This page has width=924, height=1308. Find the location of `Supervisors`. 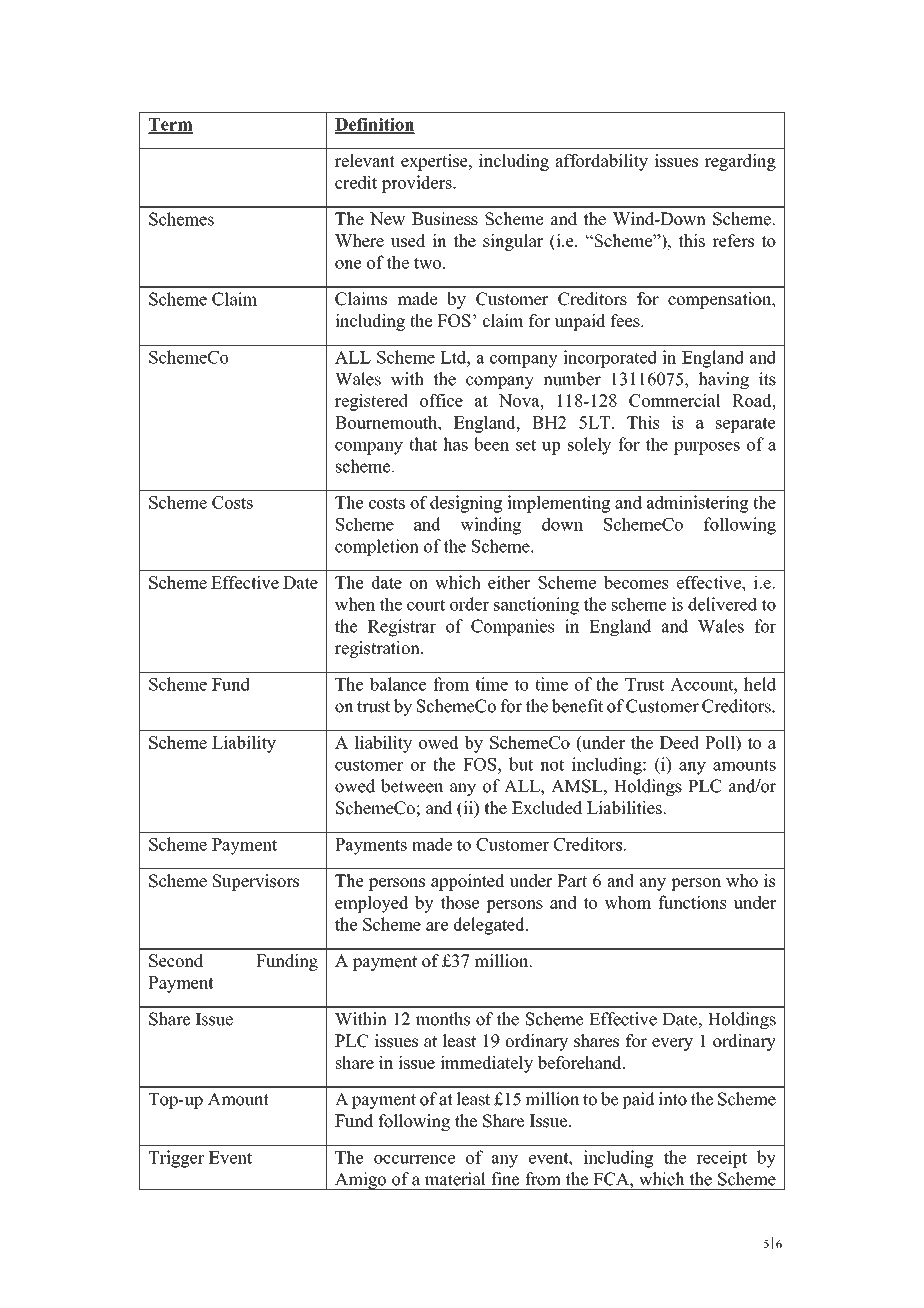

Supervisors is located at coordinates (256, 882).
